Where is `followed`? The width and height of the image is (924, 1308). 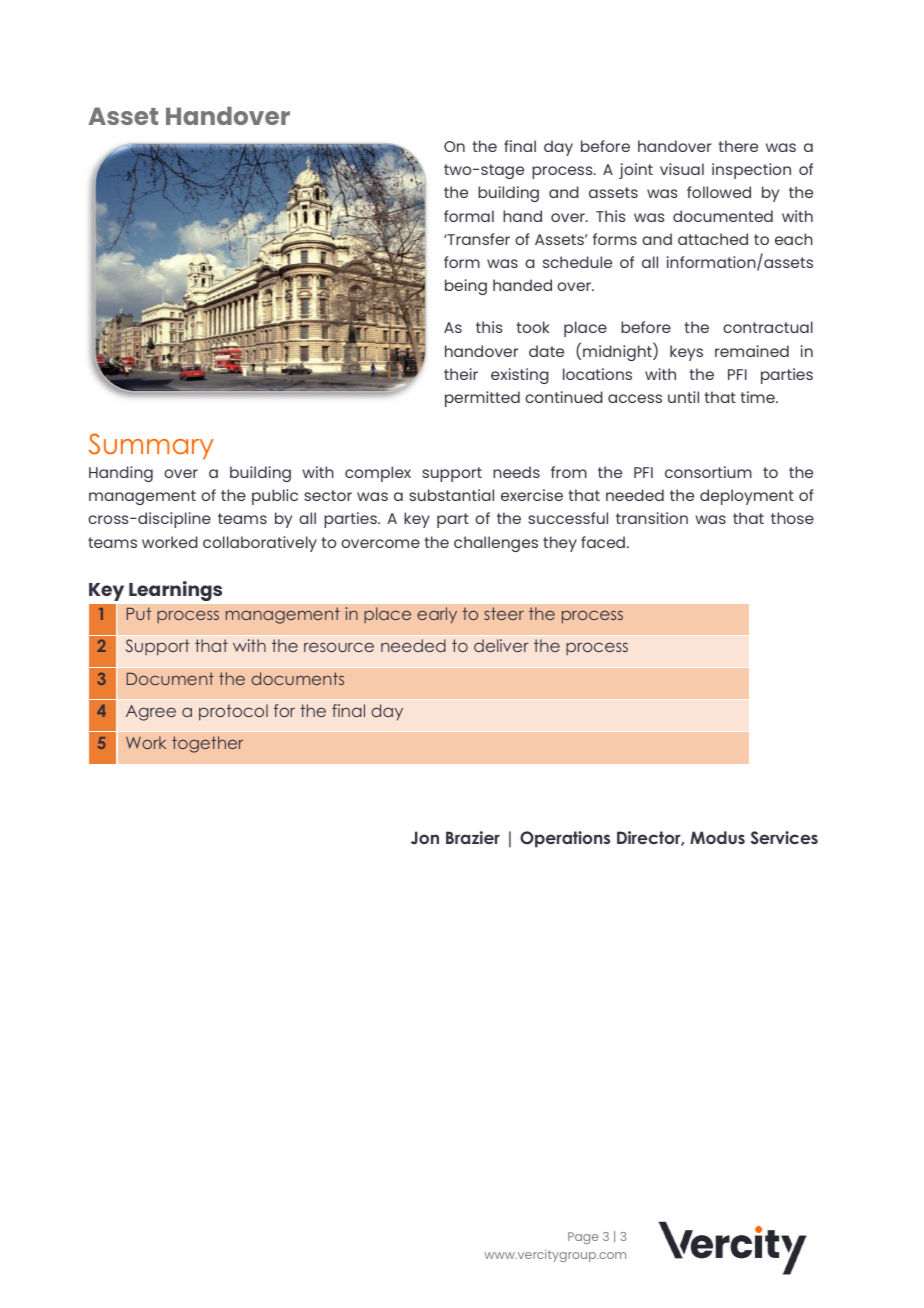 followed is located at coordinates (719, 192).
